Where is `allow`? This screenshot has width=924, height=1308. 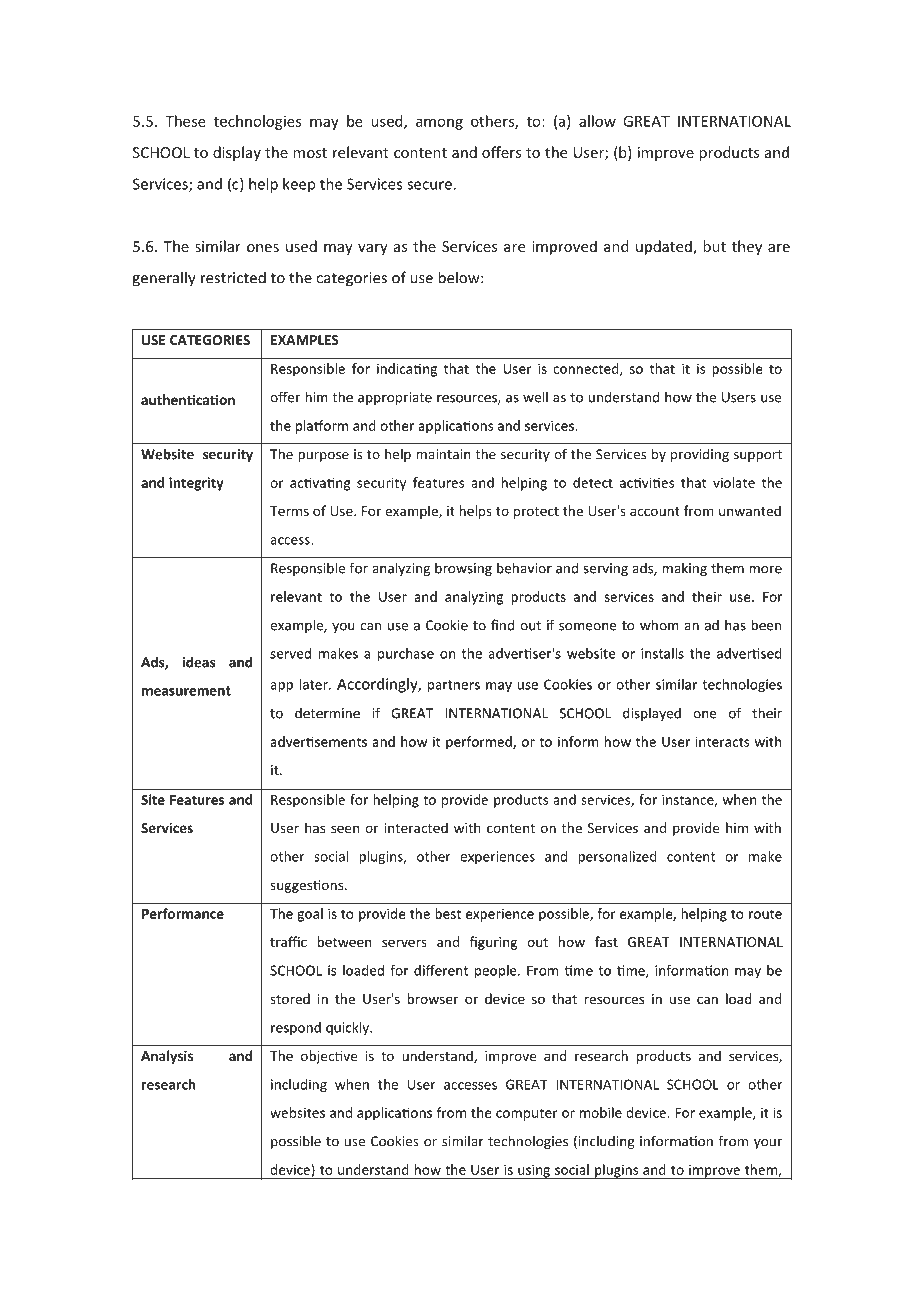 allow is located at coordinates (597, 121).
